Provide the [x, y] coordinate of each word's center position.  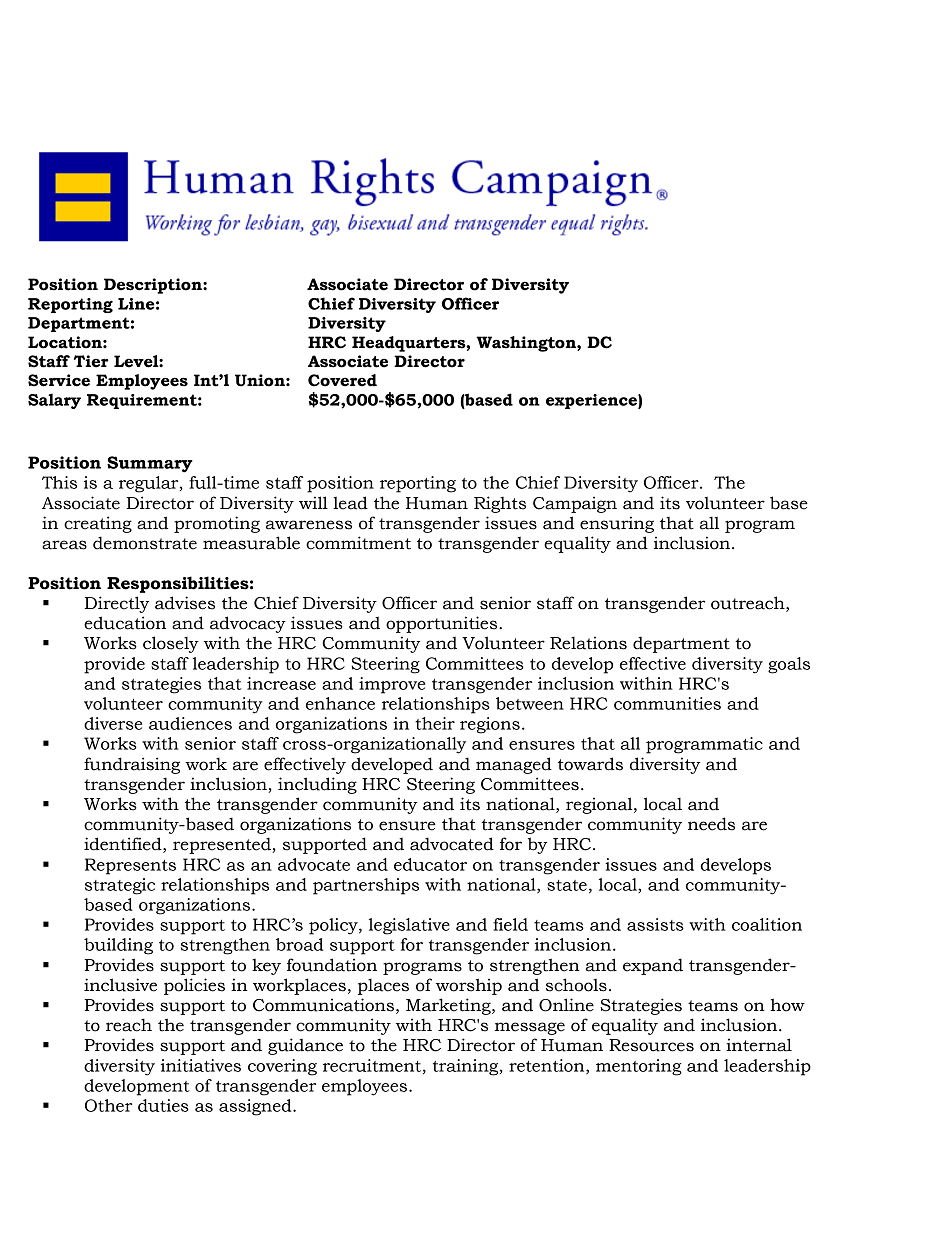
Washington [527, 344]
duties [163, 1105]
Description [154, 286]
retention [548, 1066]
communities [667, 703]
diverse [113, 723]
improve [392, 685]
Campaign [575, 504]
